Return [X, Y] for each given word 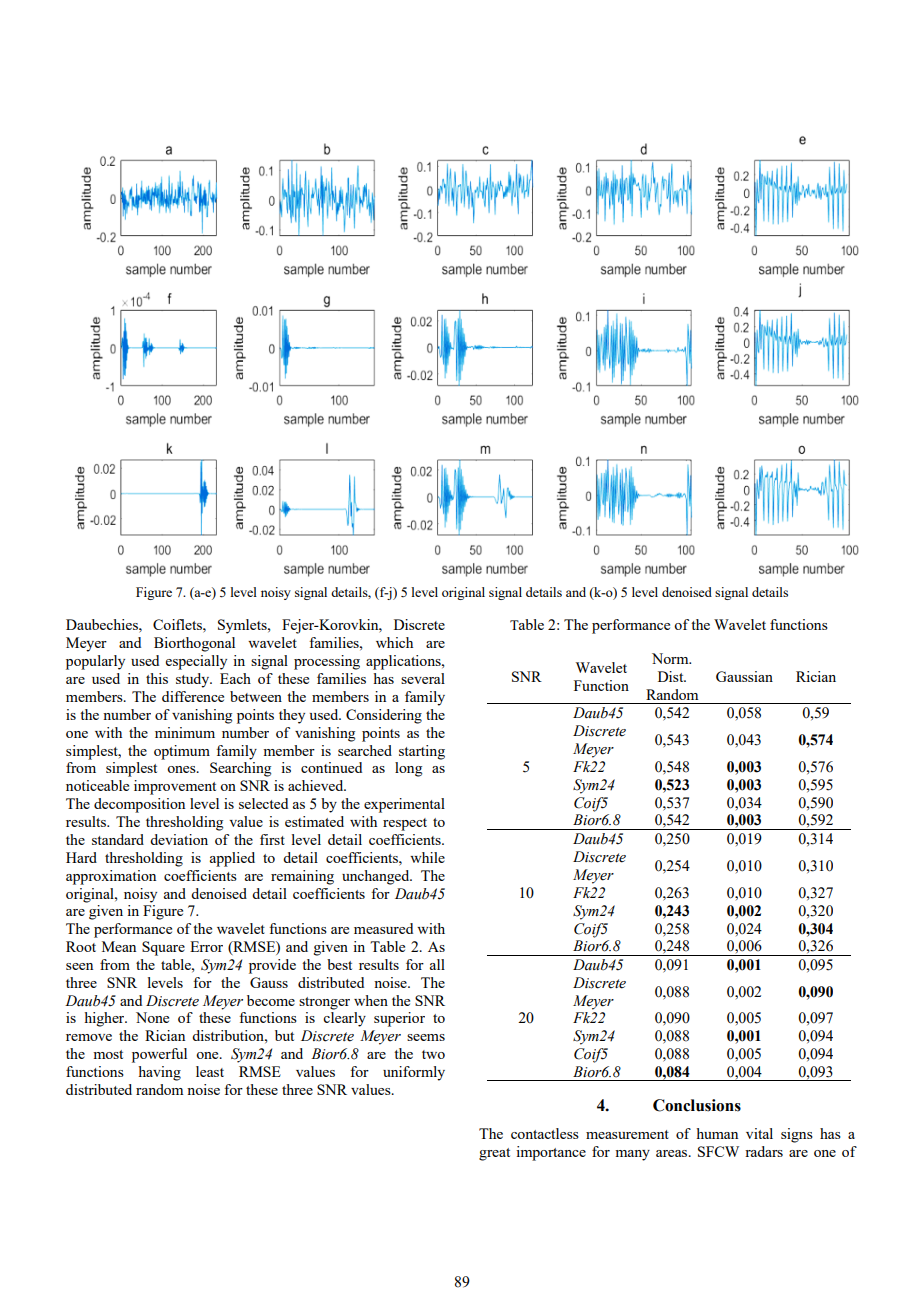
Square [163, 948]
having [159, 1073]
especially [196, 662]
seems [426, 1037]
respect [405, 824]
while [427, 857]
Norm [671, 658]
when [371, 1000]
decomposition [139, 805]
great [494, 1154]
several [423, 678]
